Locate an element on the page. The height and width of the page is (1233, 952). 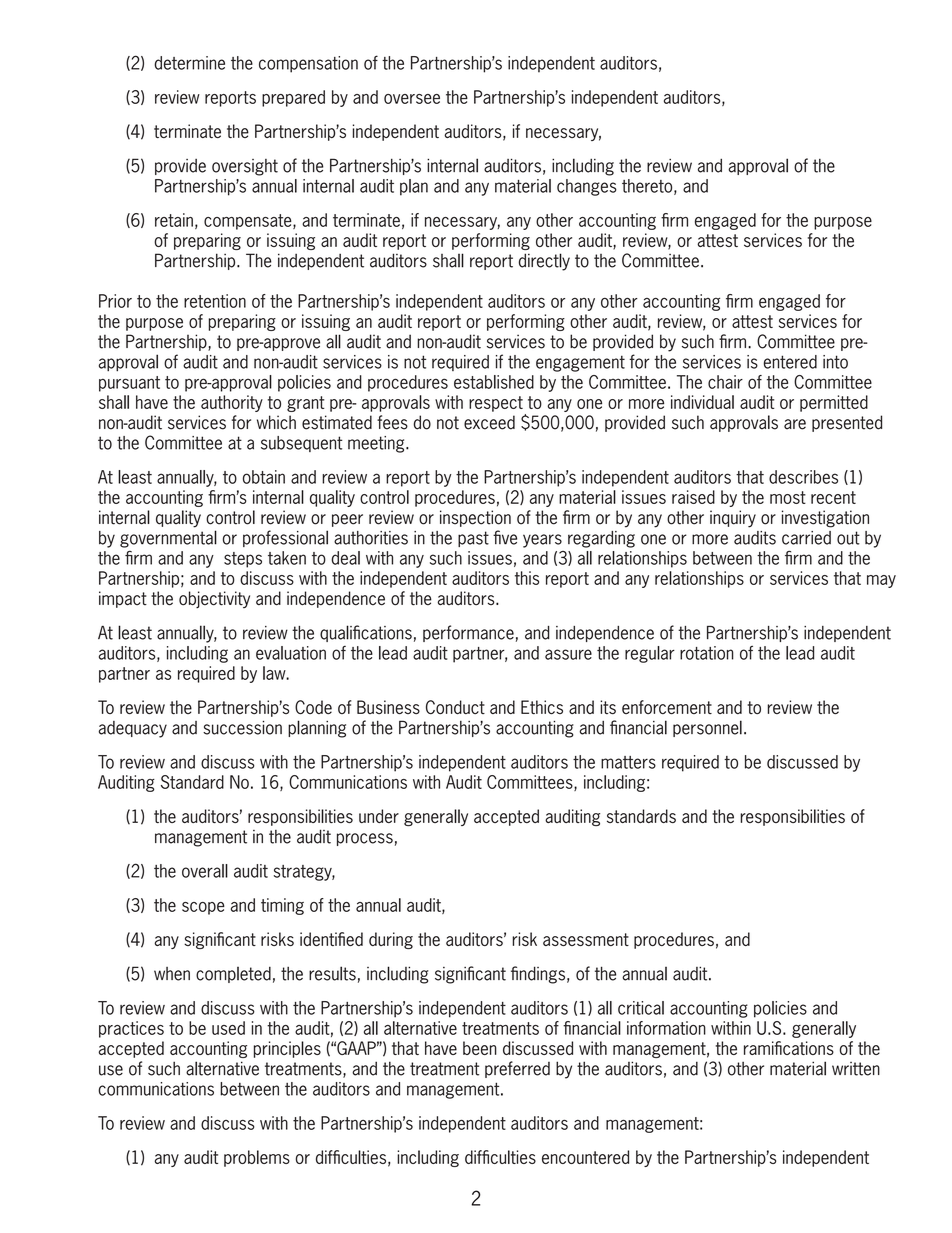
changes is located at coordinates (587, 187).
